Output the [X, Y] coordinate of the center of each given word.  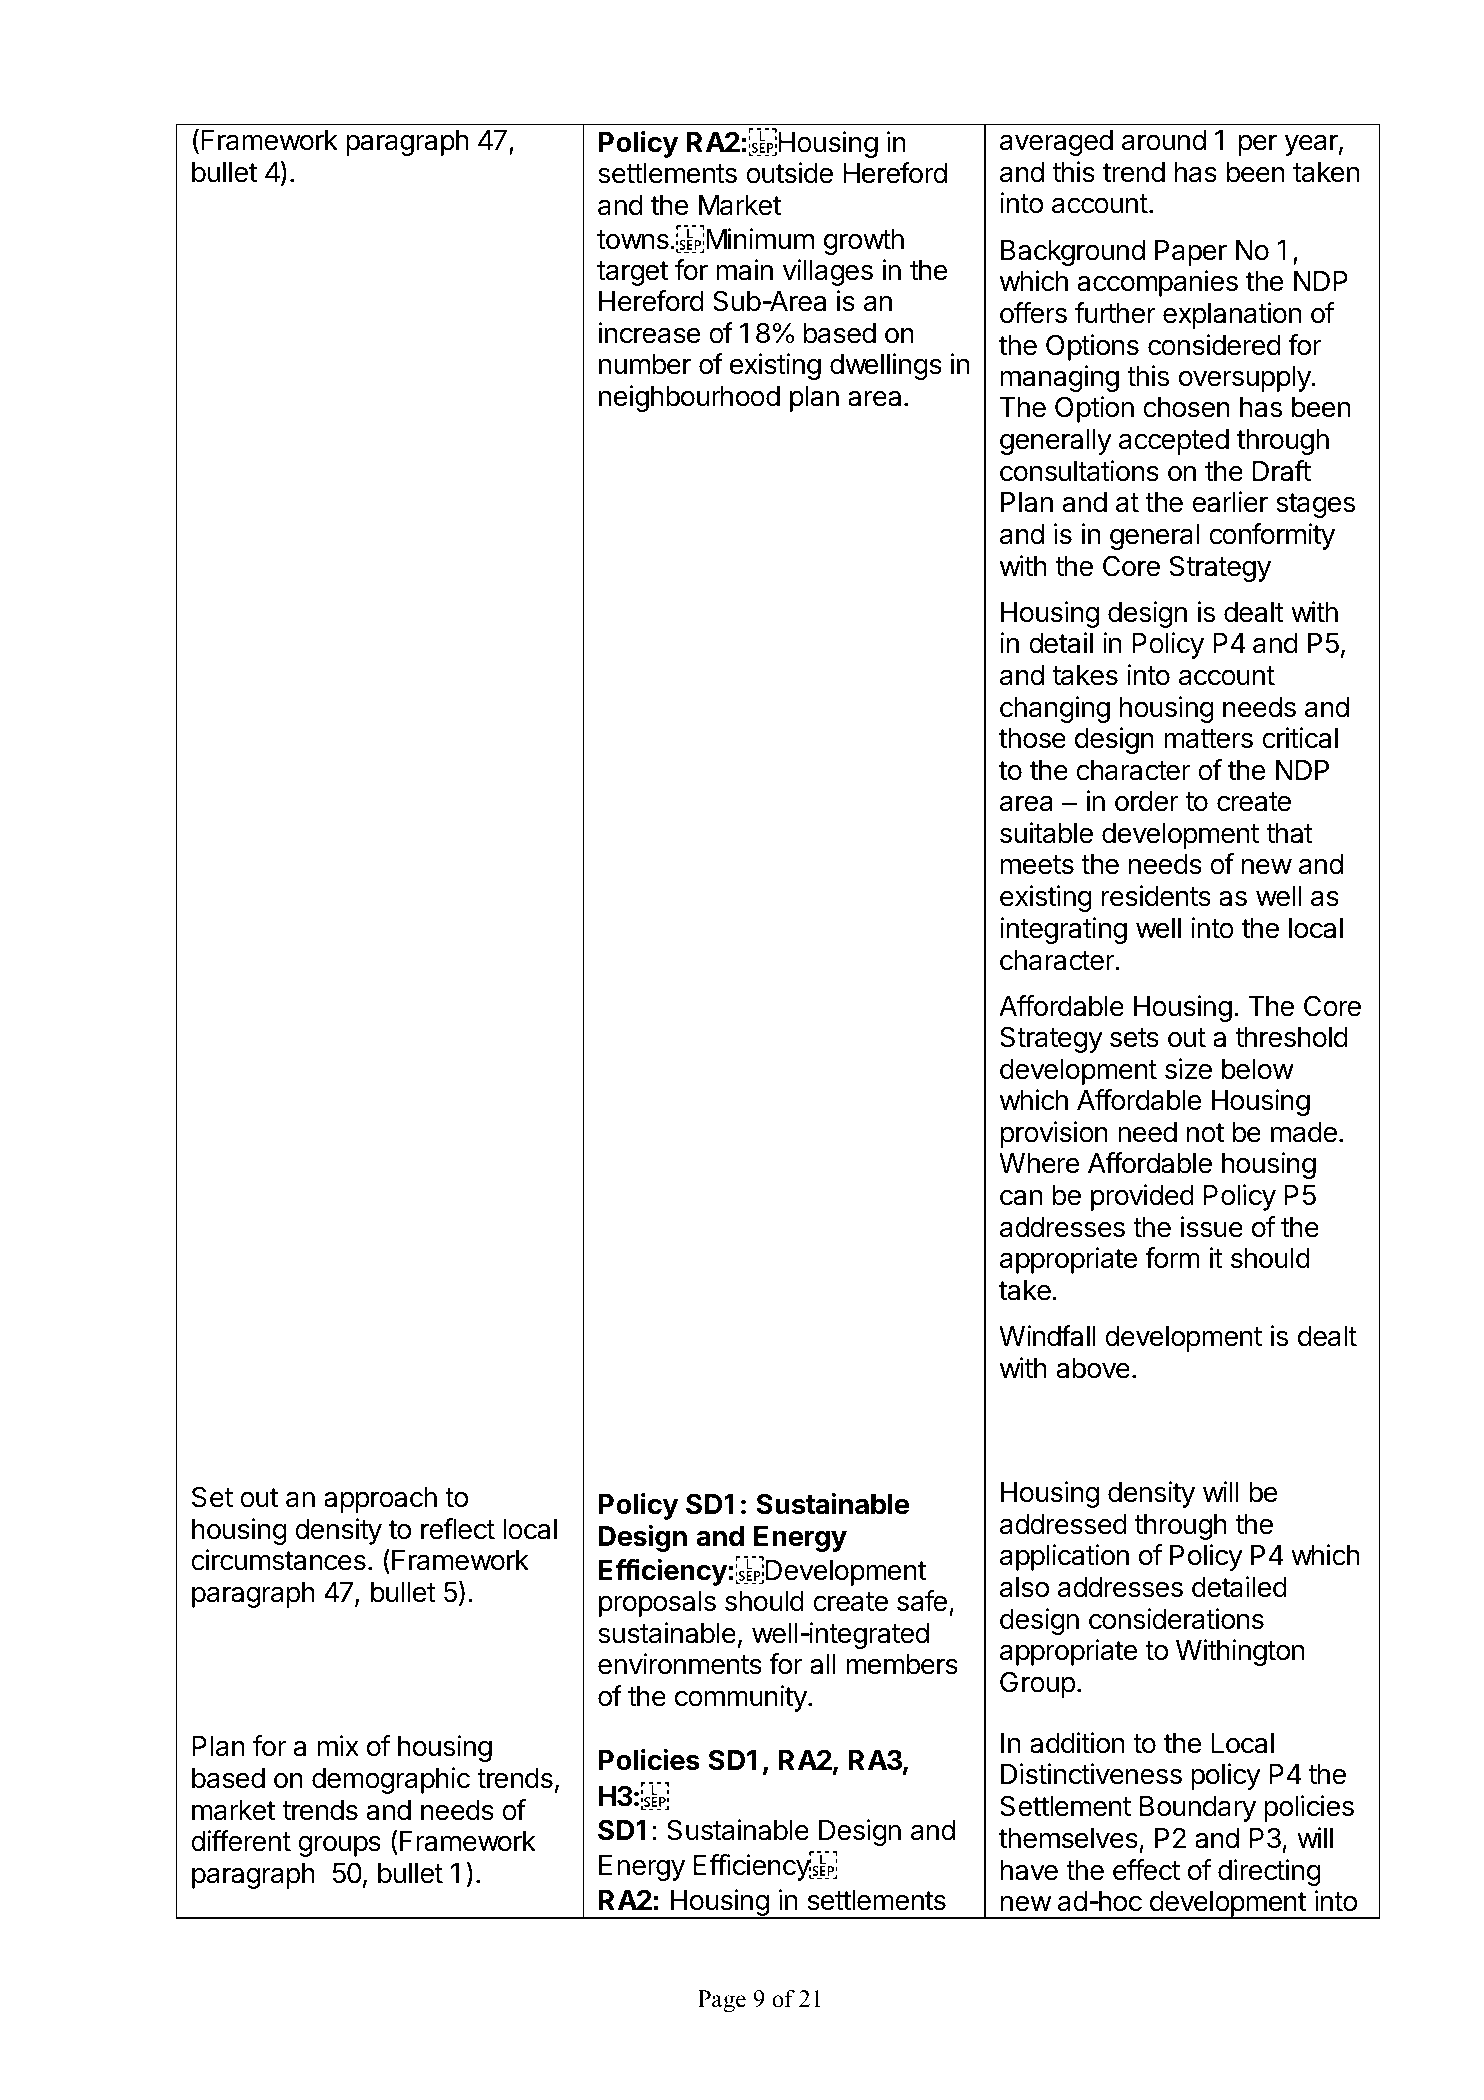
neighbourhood [689, 398]
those [1032, 738]
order [1147, 801]
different [241, 1841]
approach [380, 1500]
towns [633, 240]
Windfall [1047, 1336]
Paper [1191, 253]
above [1093, 1368]
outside [789, 173]
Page [722, 2001]
